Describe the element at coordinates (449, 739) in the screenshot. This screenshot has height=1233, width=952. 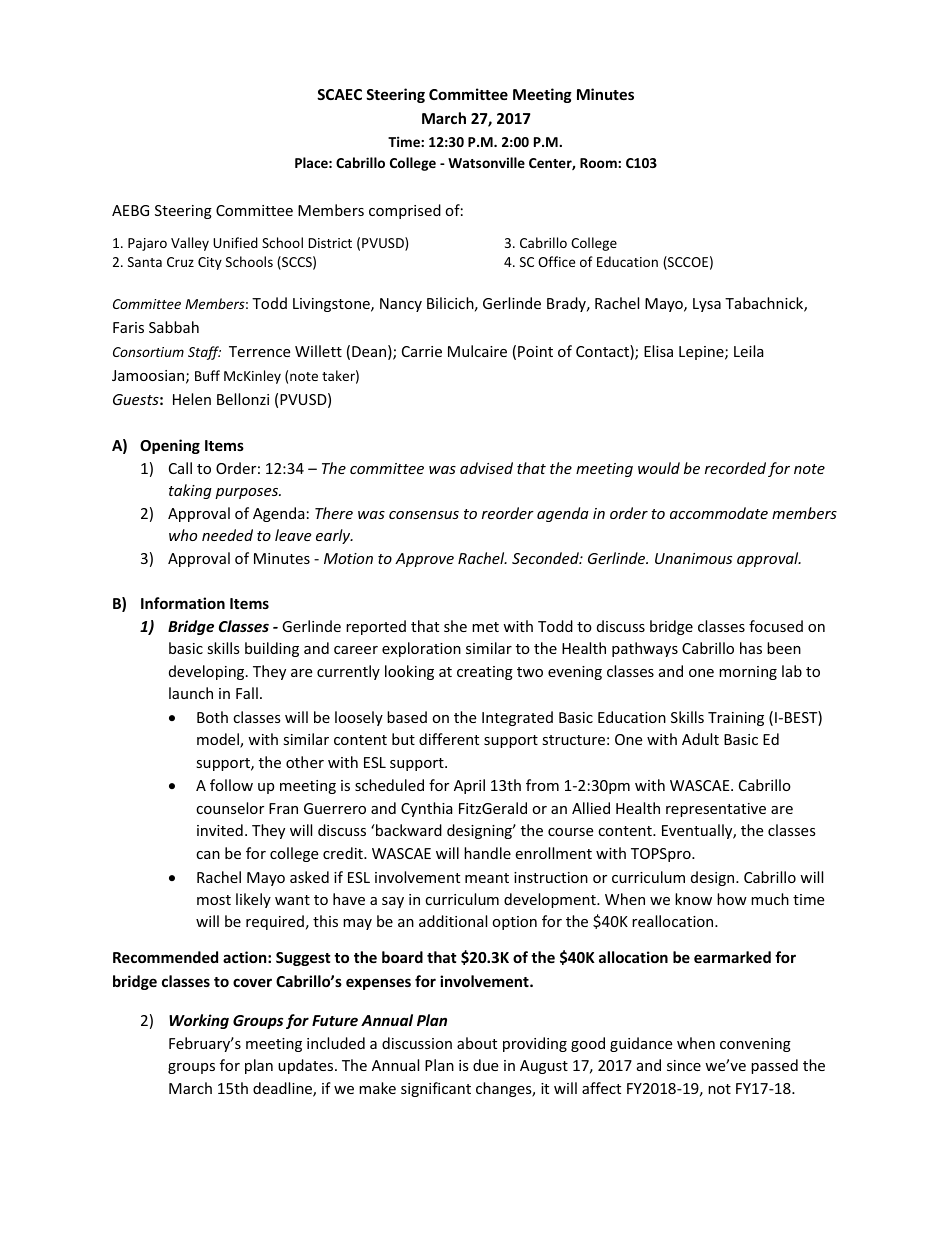
I see `different` at that location.
